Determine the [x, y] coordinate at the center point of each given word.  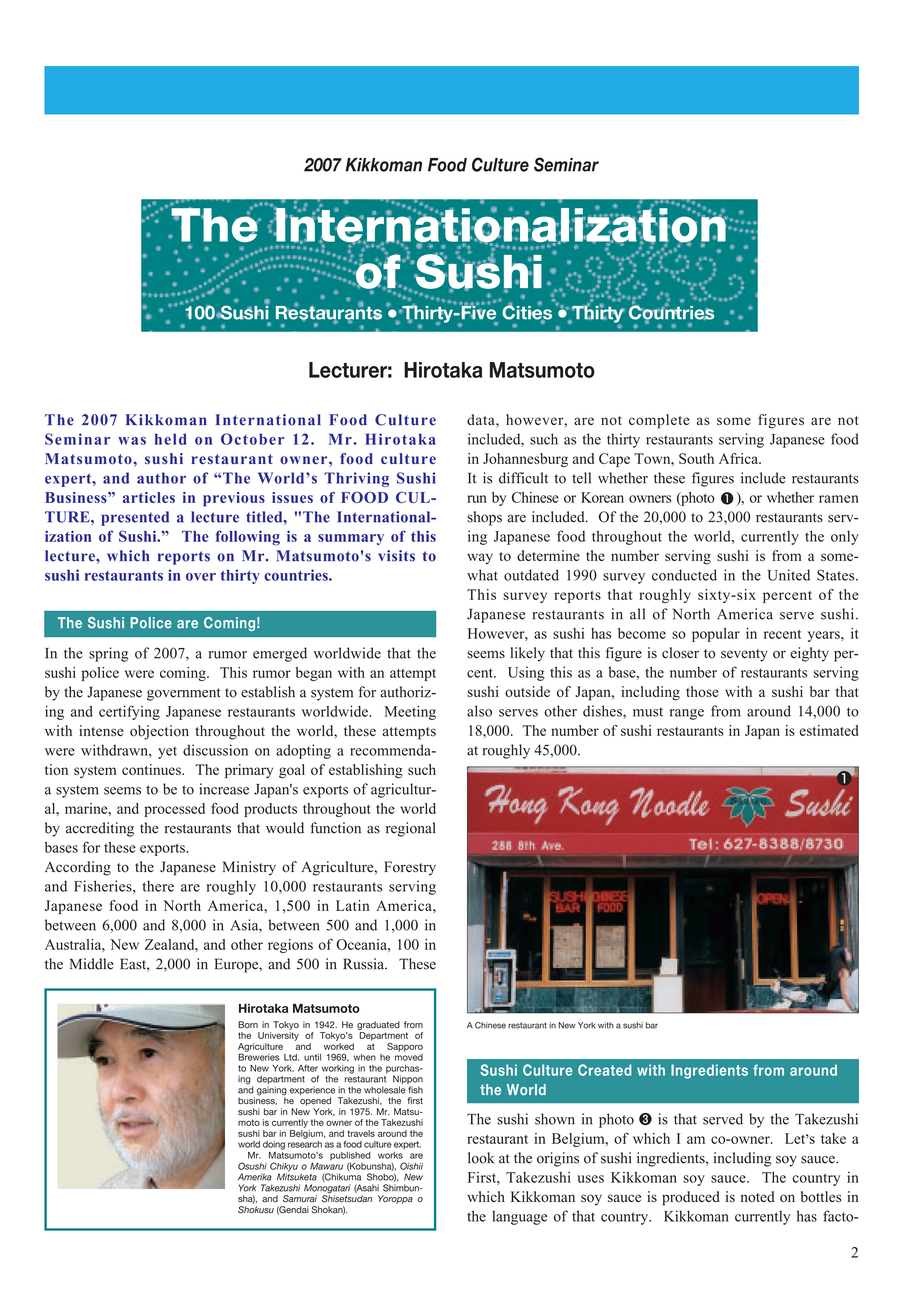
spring [108, 654]
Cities [527, 312]
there [158, 886]
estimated [829, 730]
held [171, 439]
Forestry [410, 868]
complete [659, 421]
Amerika [255, 1177]
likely [528, 654]
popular [716, 635]
